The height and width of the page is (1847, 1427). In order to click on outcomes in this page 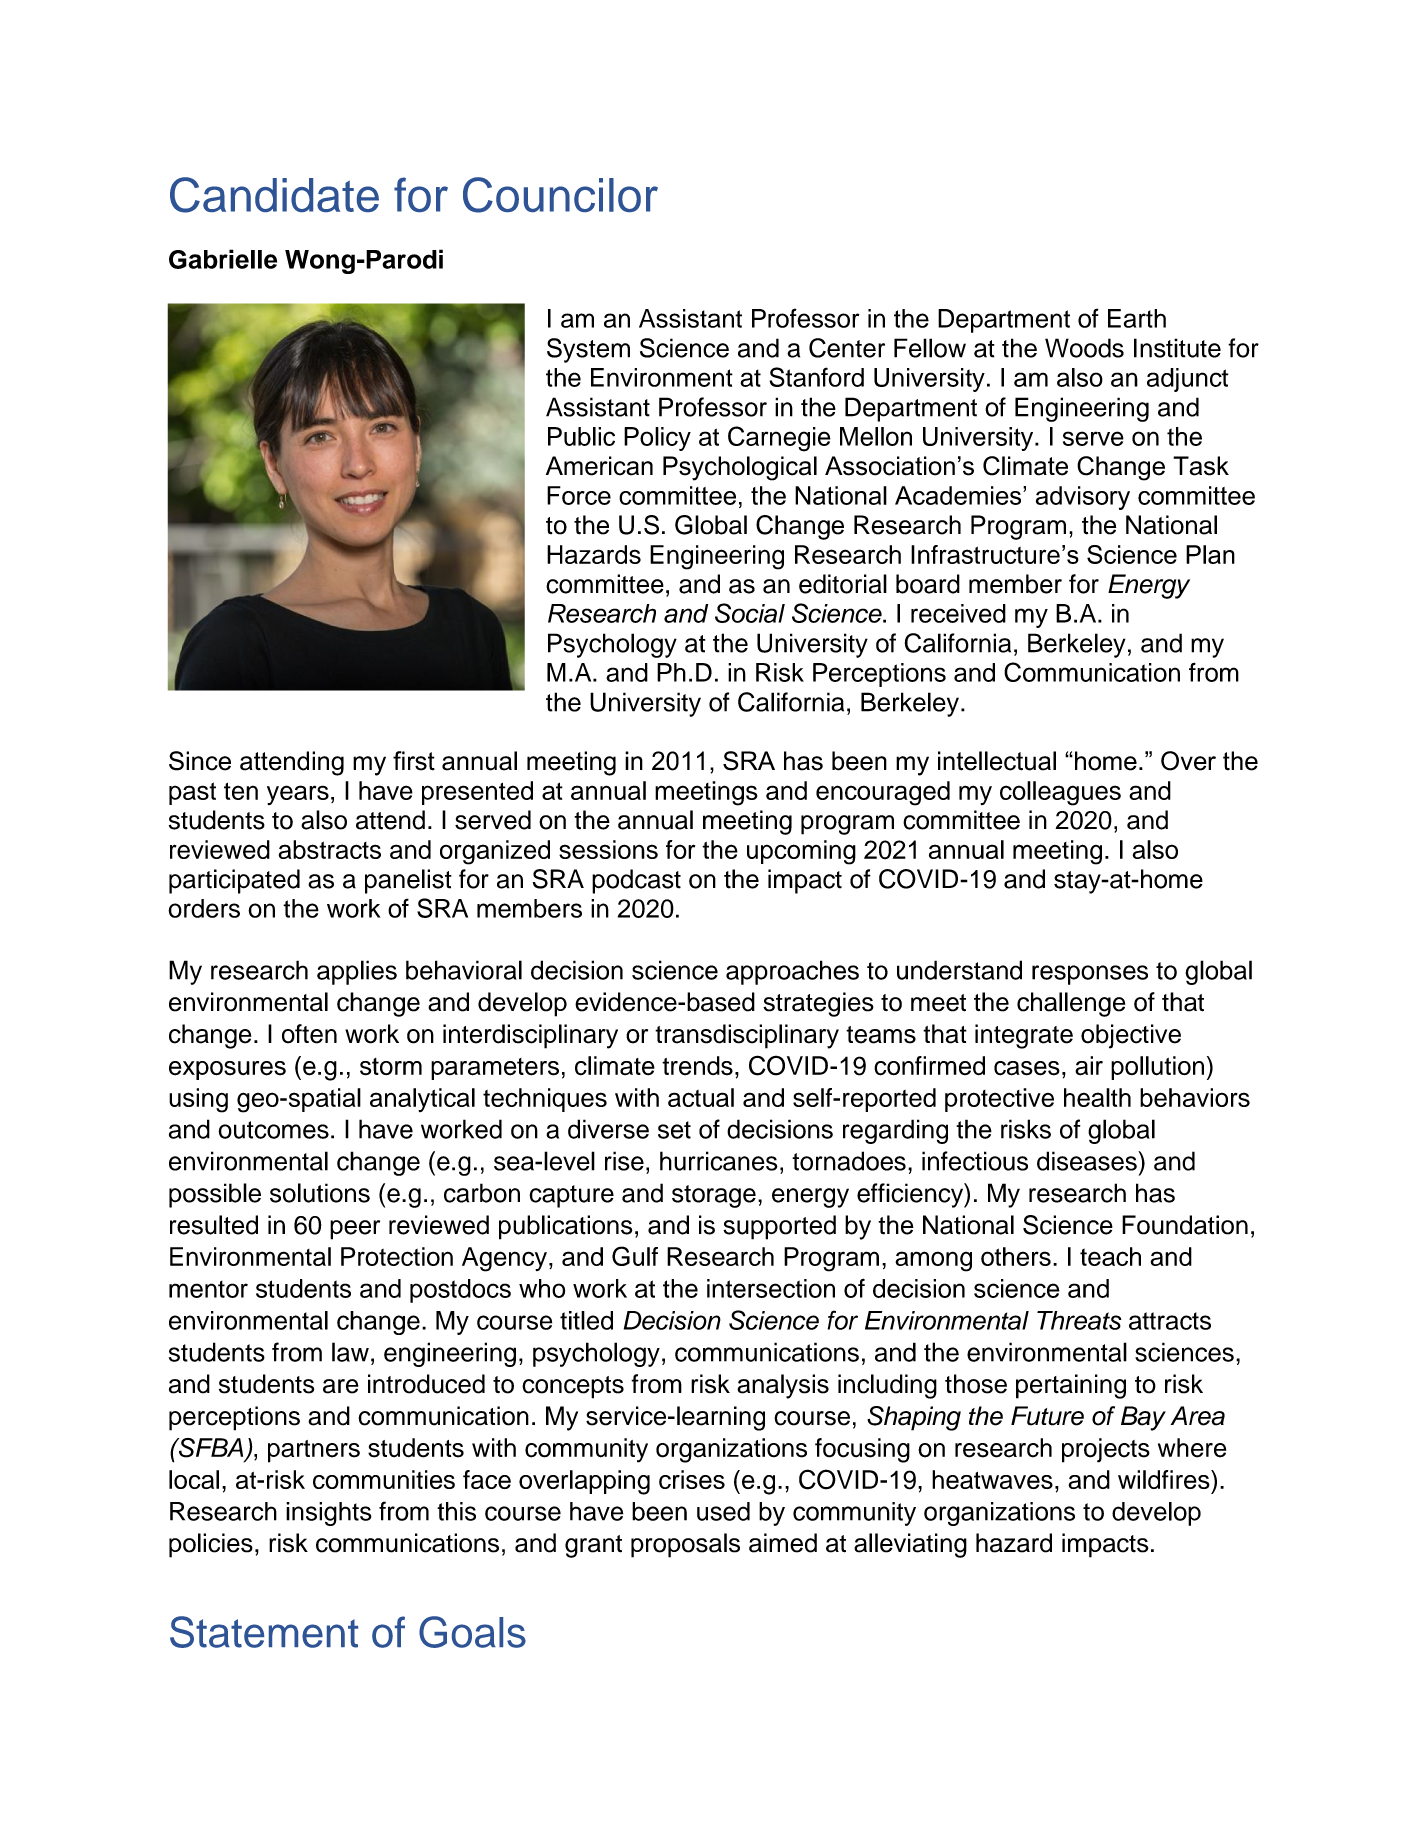, I will do `click(273, 1130)`.
